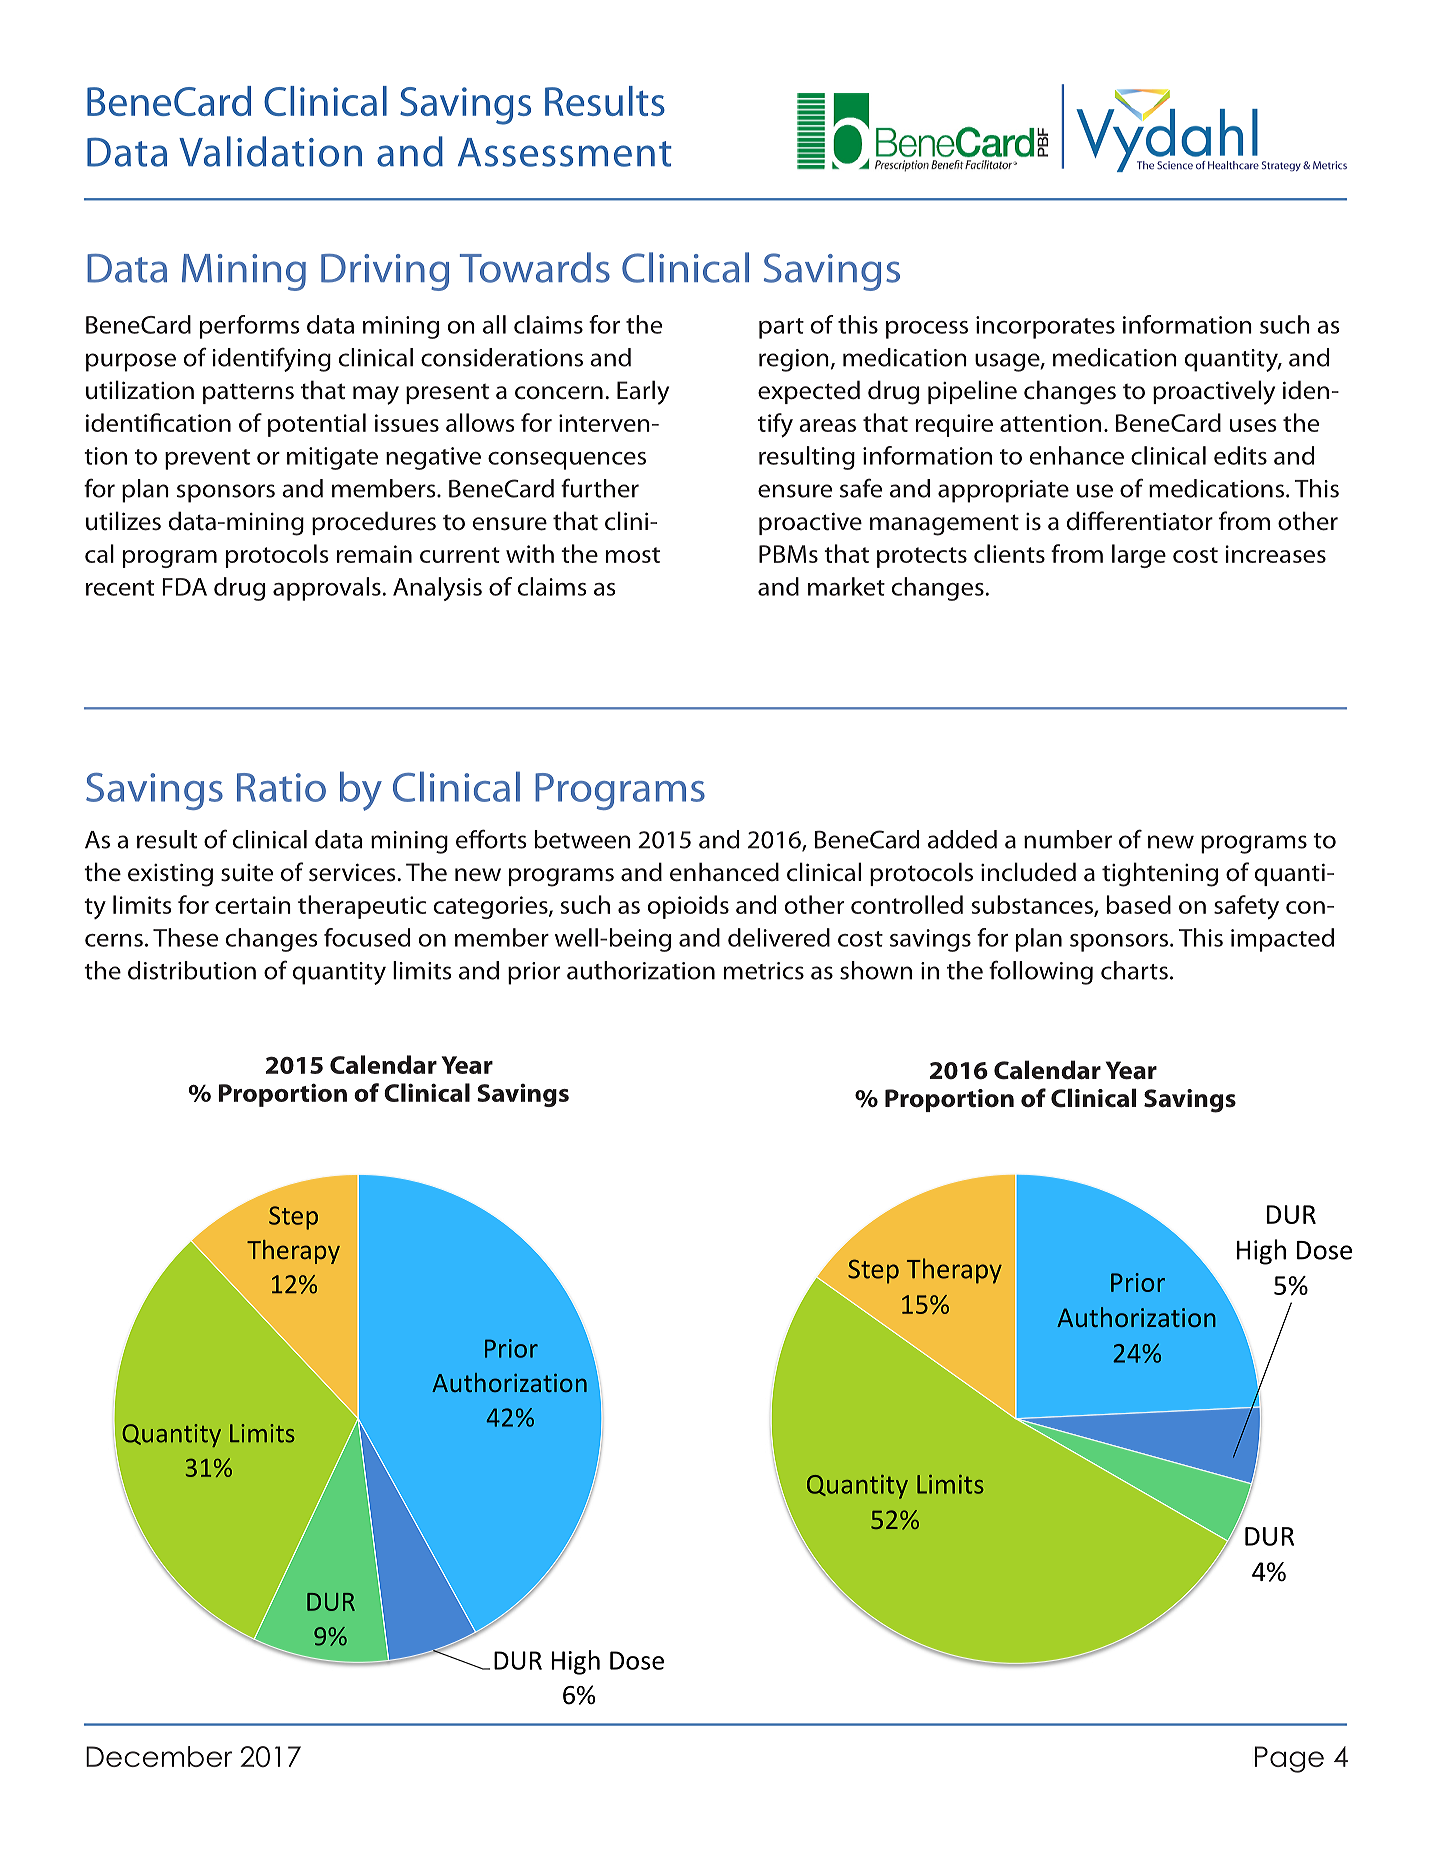  What do you see at coordinates (1041, 972) in the page?
I see `following` at bounding box center [1041, 972].
